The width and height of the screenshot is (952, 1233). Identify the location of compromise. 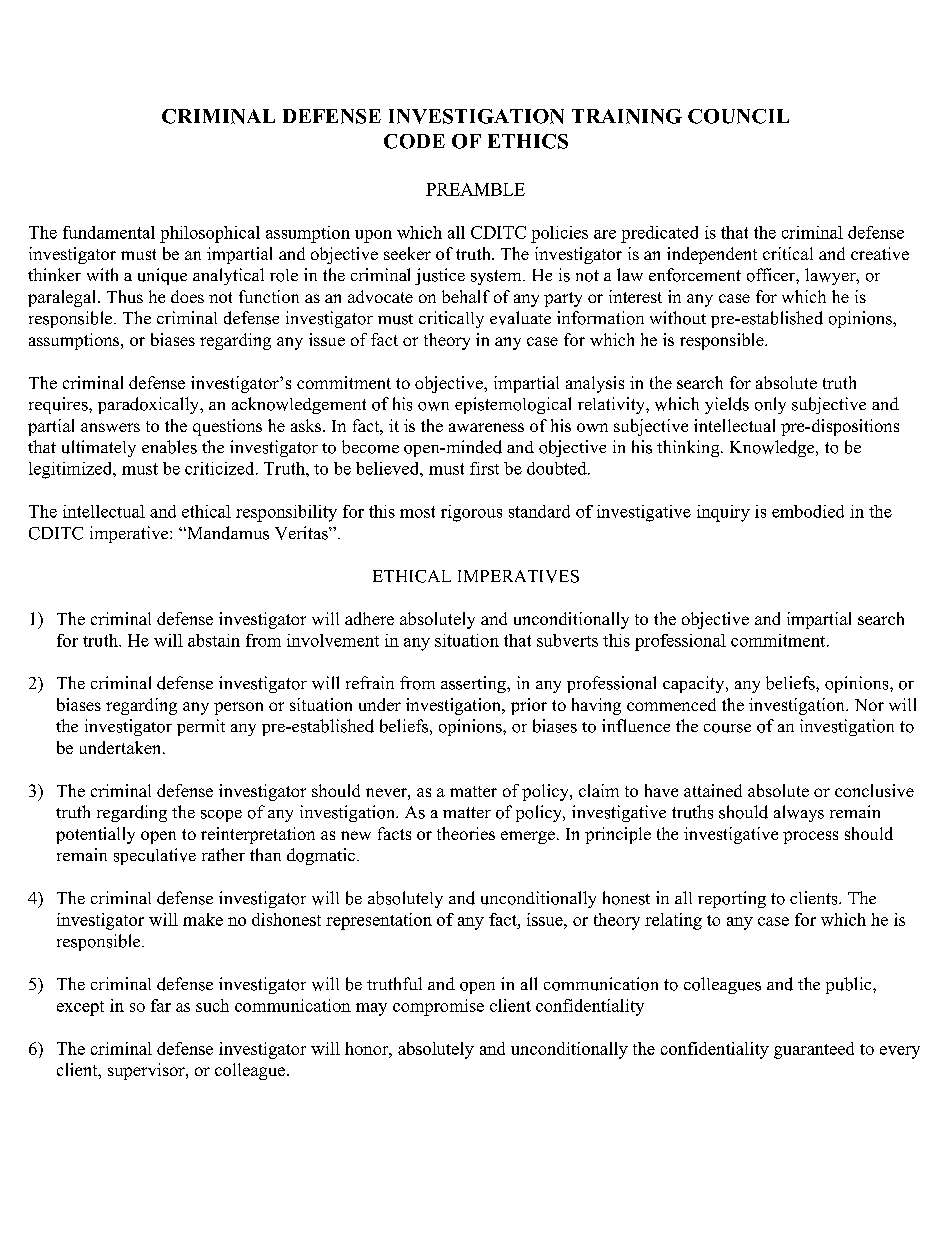
(438, 1007).
